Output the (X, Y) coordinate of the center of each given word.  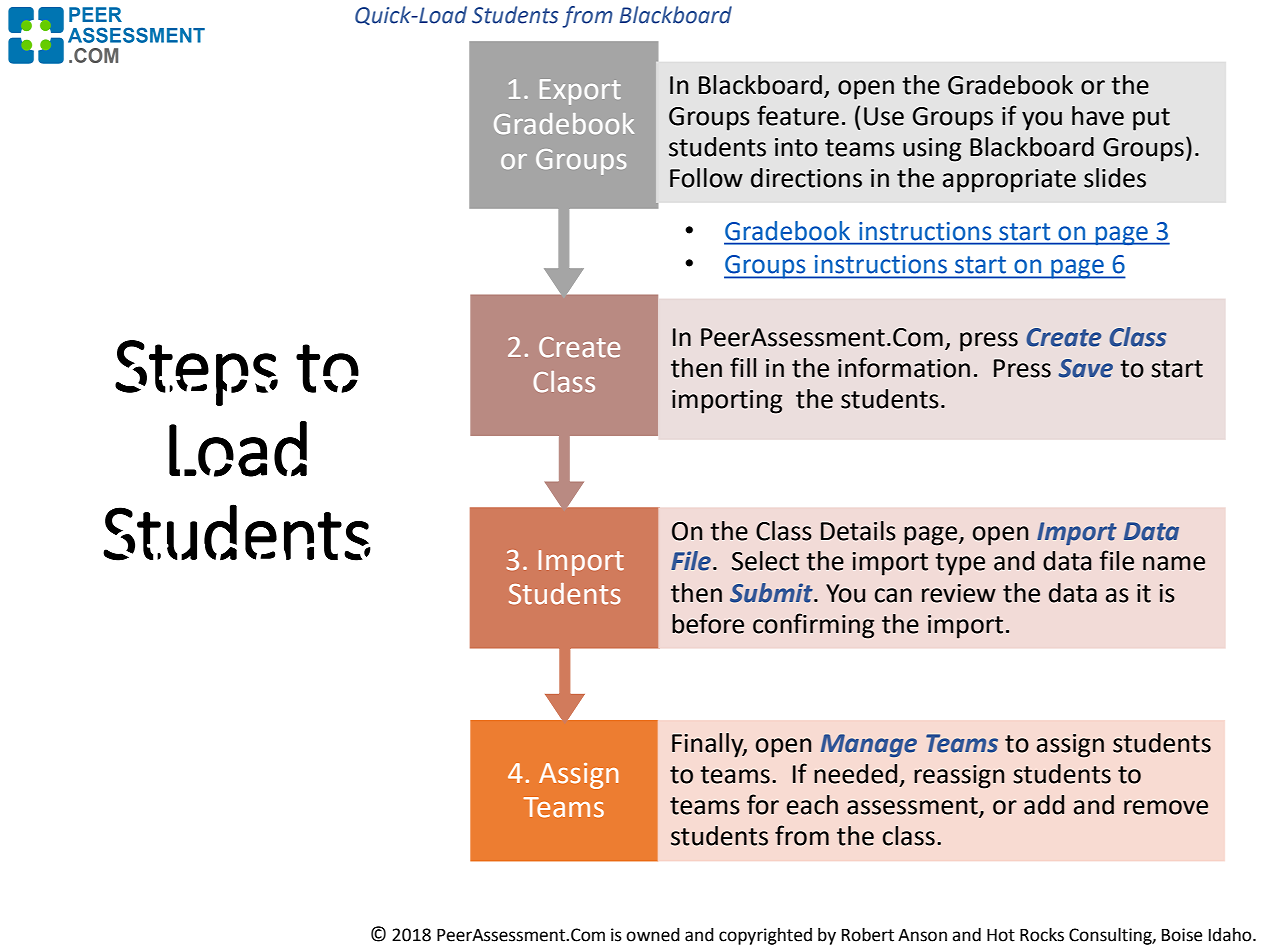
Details (858, 531)
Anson (922, 935)
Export (580, 92)
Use (884, 116)
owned (653, 935)
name (1174, 563)
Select (765, 561)
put (1151, 119)
